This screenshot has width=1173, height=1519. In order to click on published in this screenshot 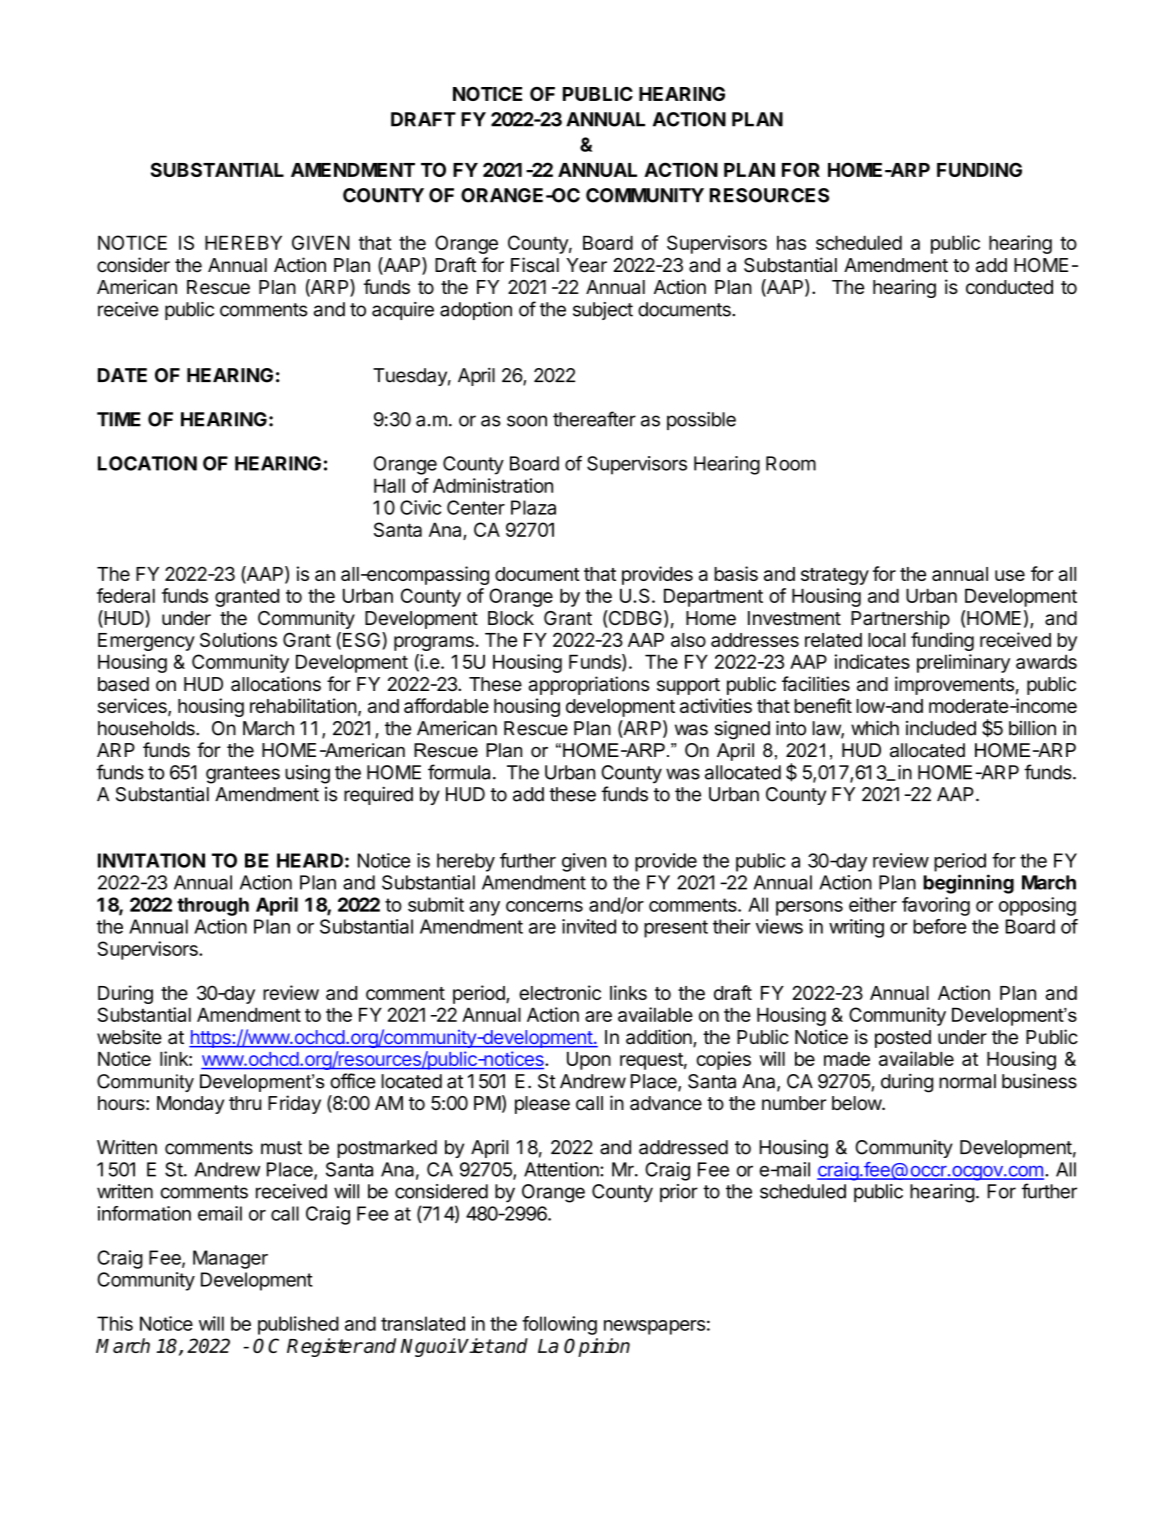, I will do `click(298, 1325)`.
